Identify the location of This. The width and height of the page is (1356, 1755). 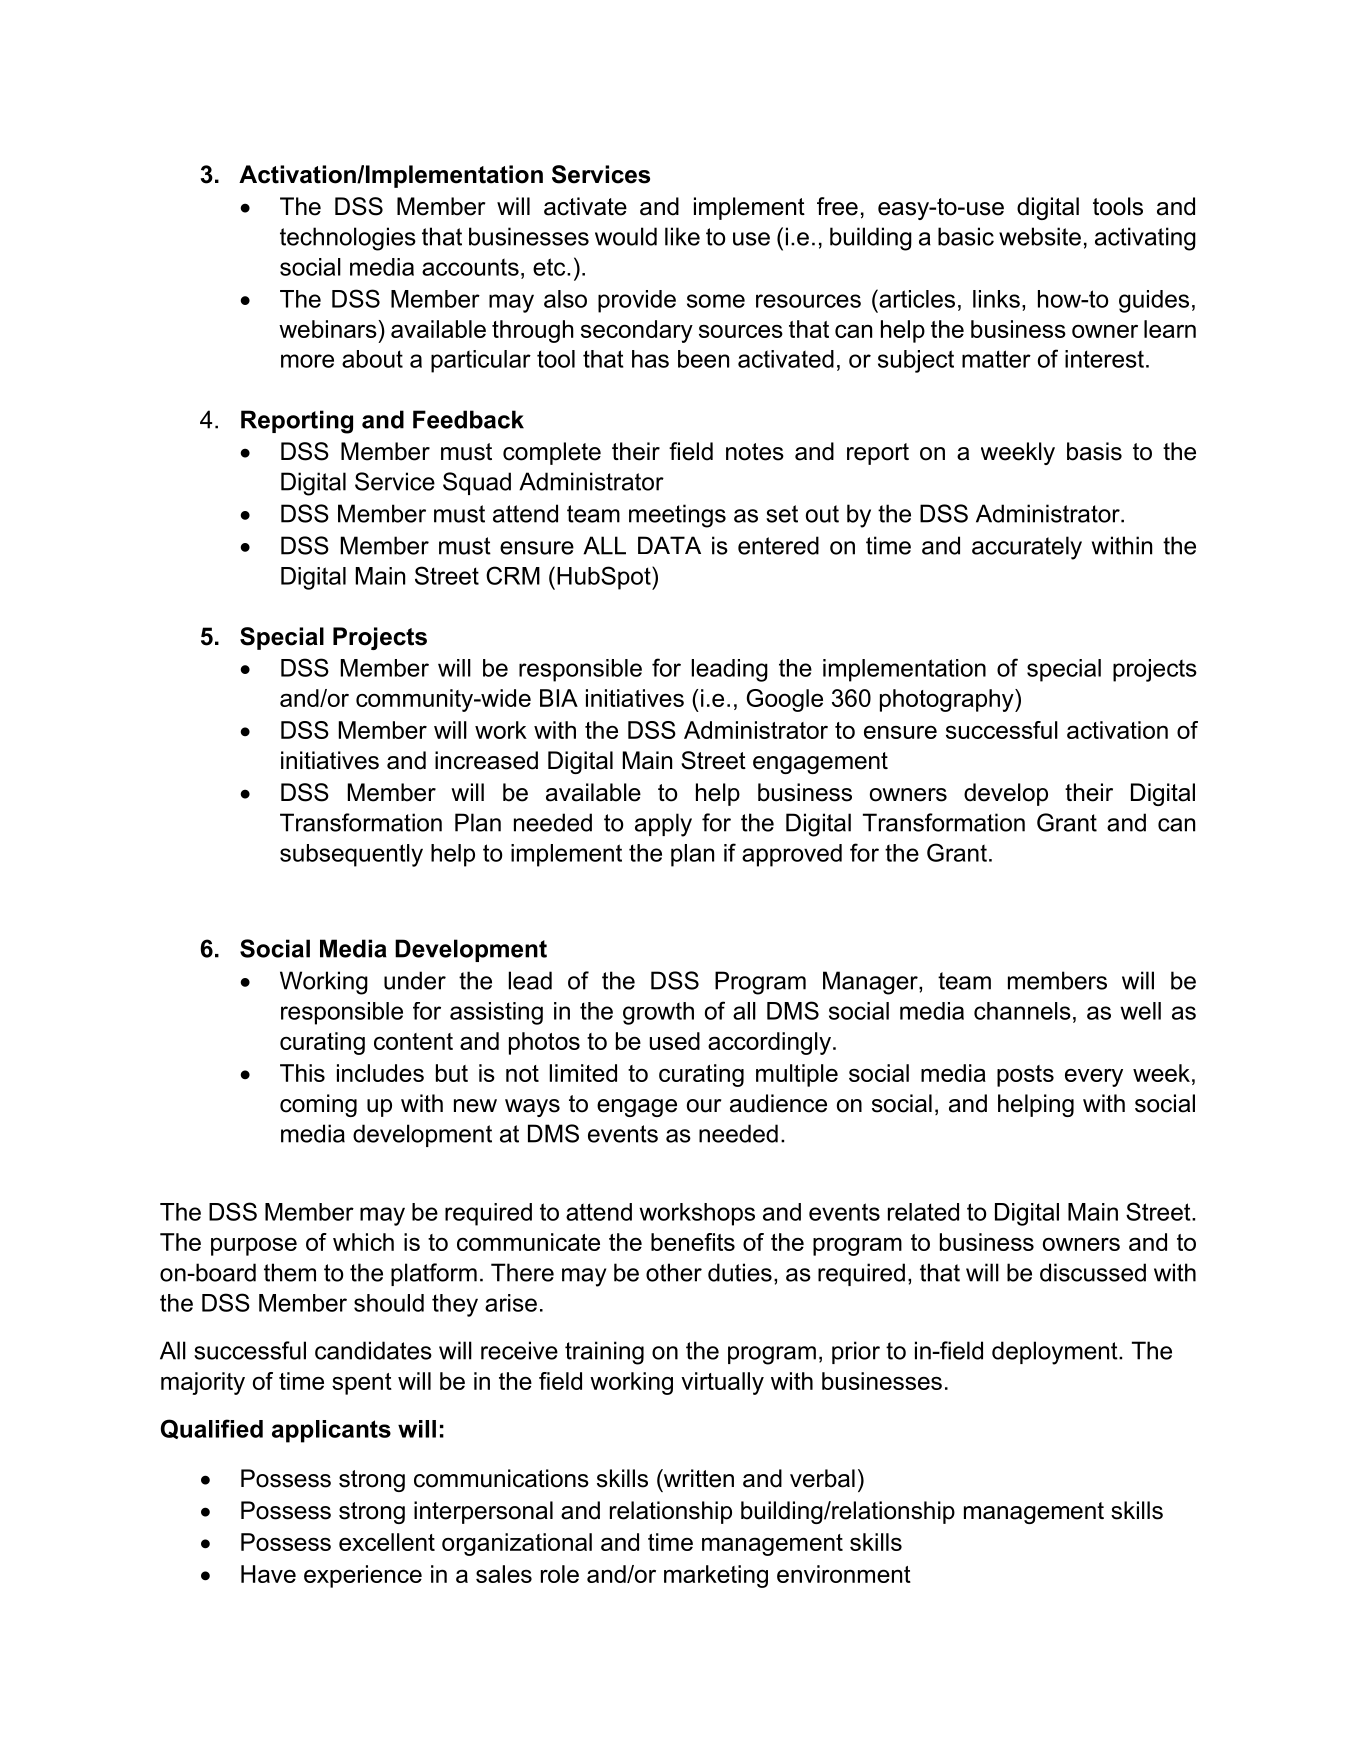
(302, 1073).
